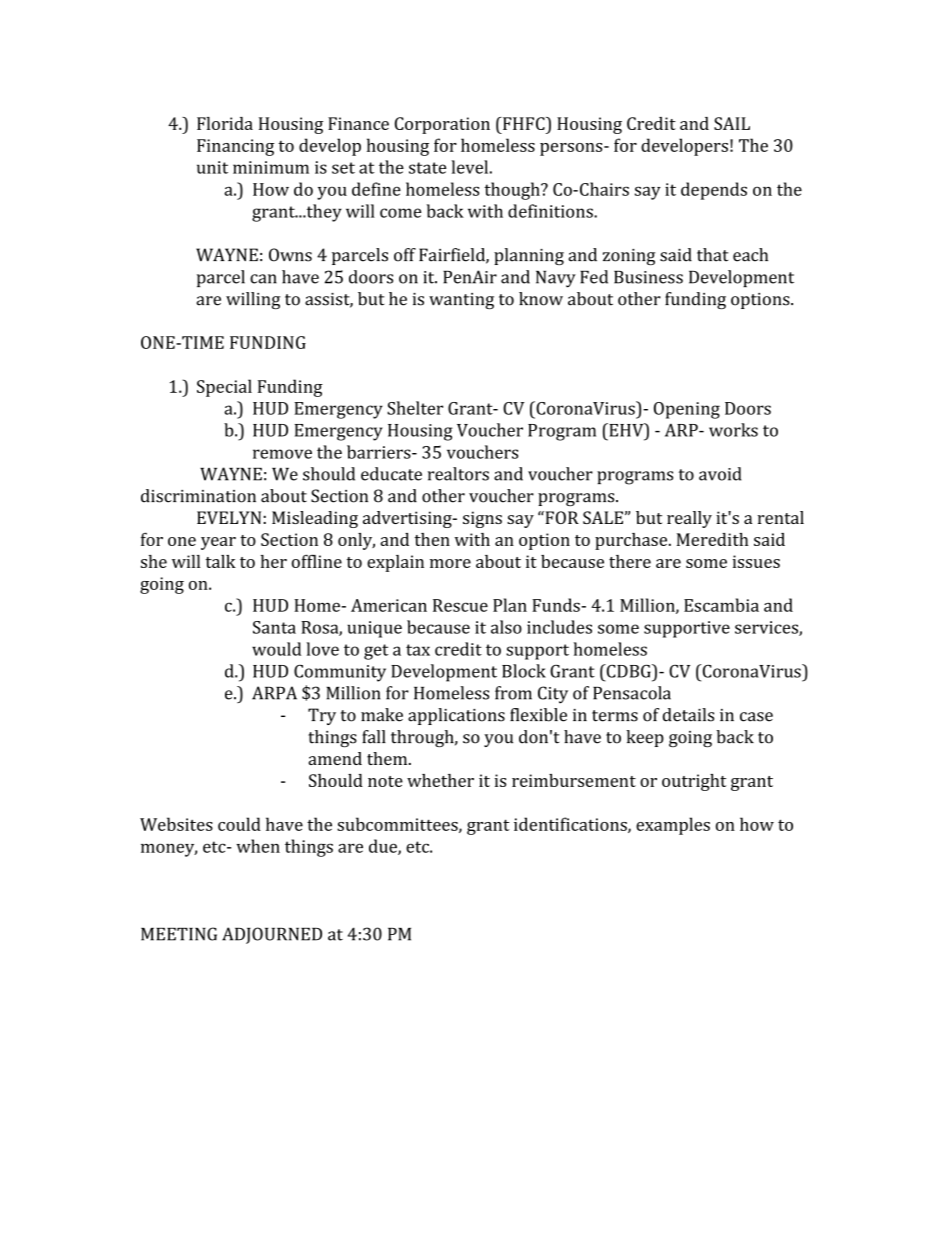 The width and height of the image is (952, 1233). I want to click on details, so click(688, 715).
